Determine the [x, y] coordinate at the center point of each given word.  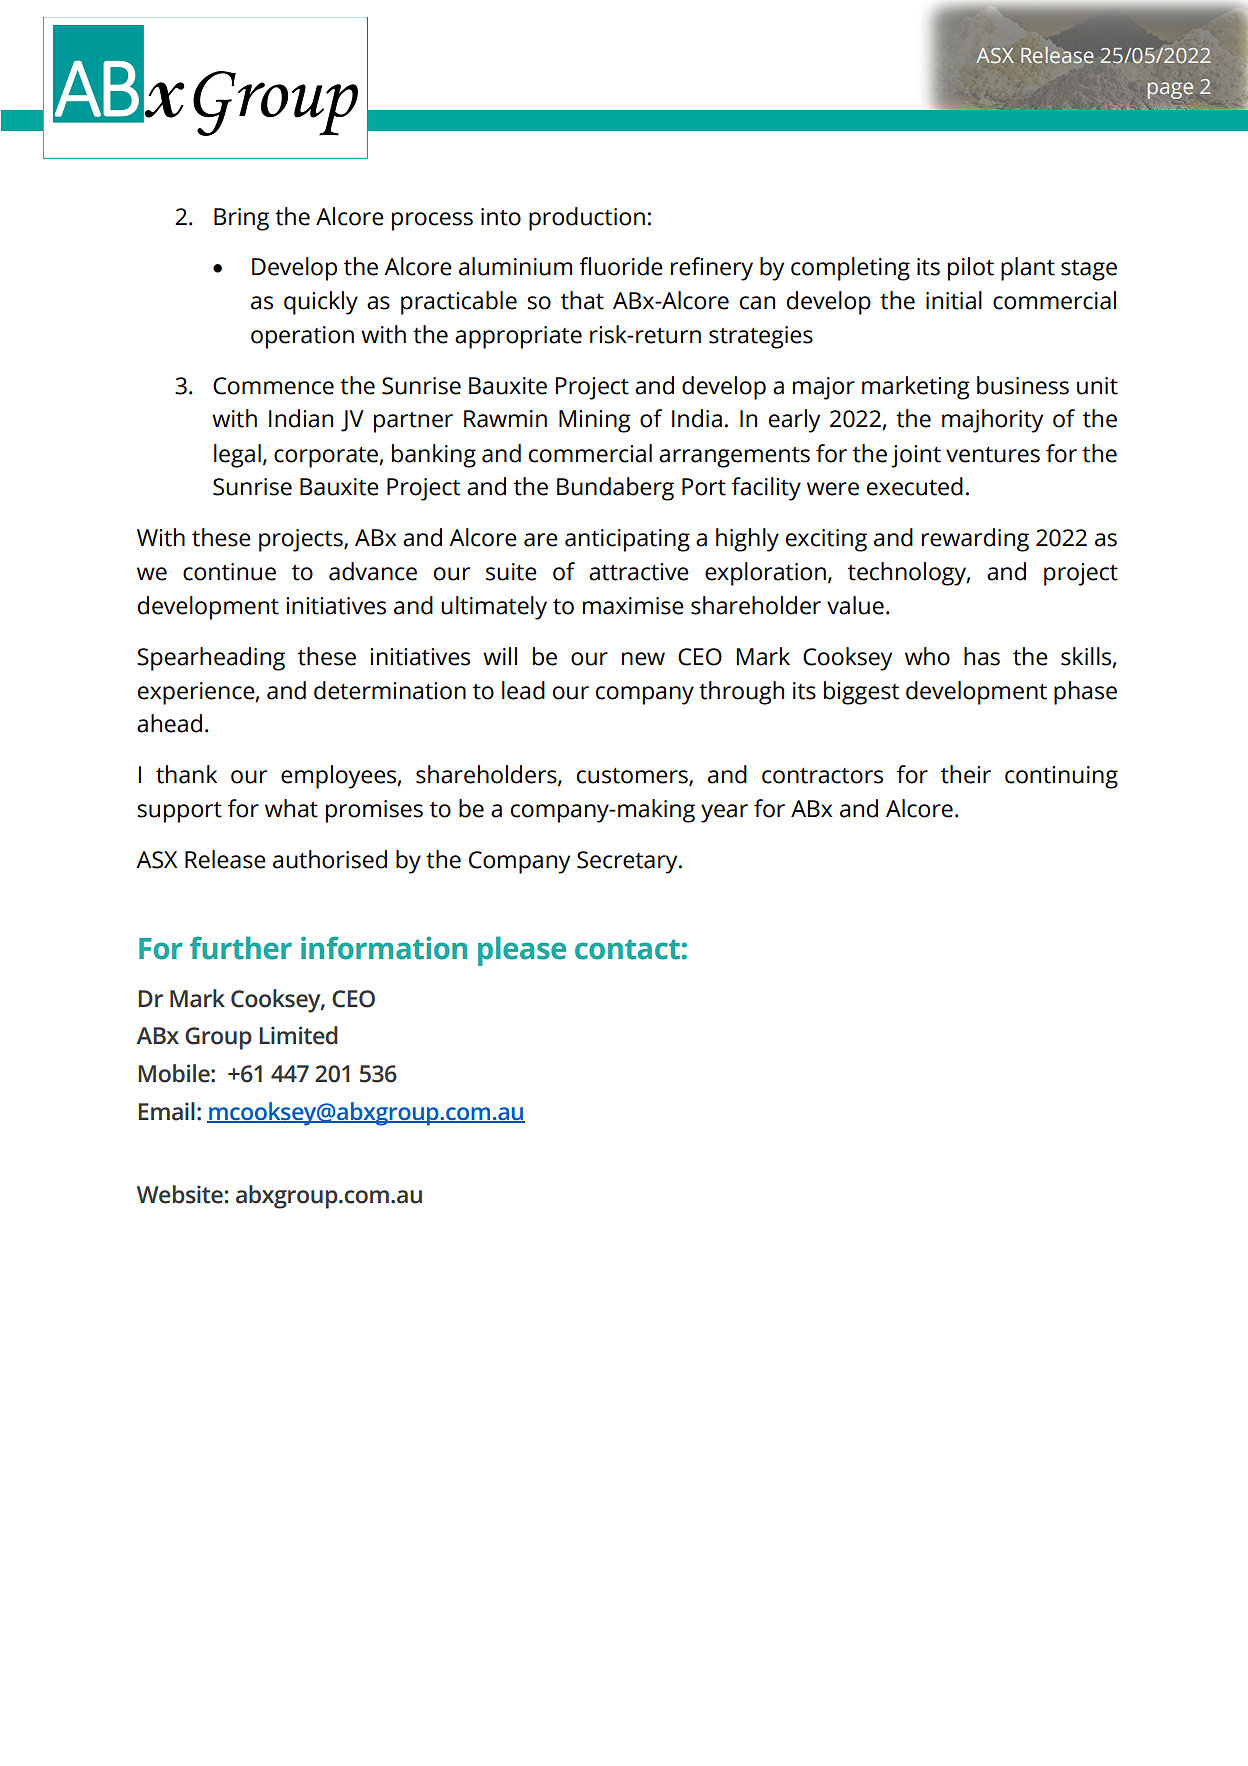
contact [627, 949]
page [1170, 90]
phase [1085, 693]
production [587, 219]
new [643, 659]
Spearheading [211, 659]
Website [180, 1194]
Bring [241, 219]
